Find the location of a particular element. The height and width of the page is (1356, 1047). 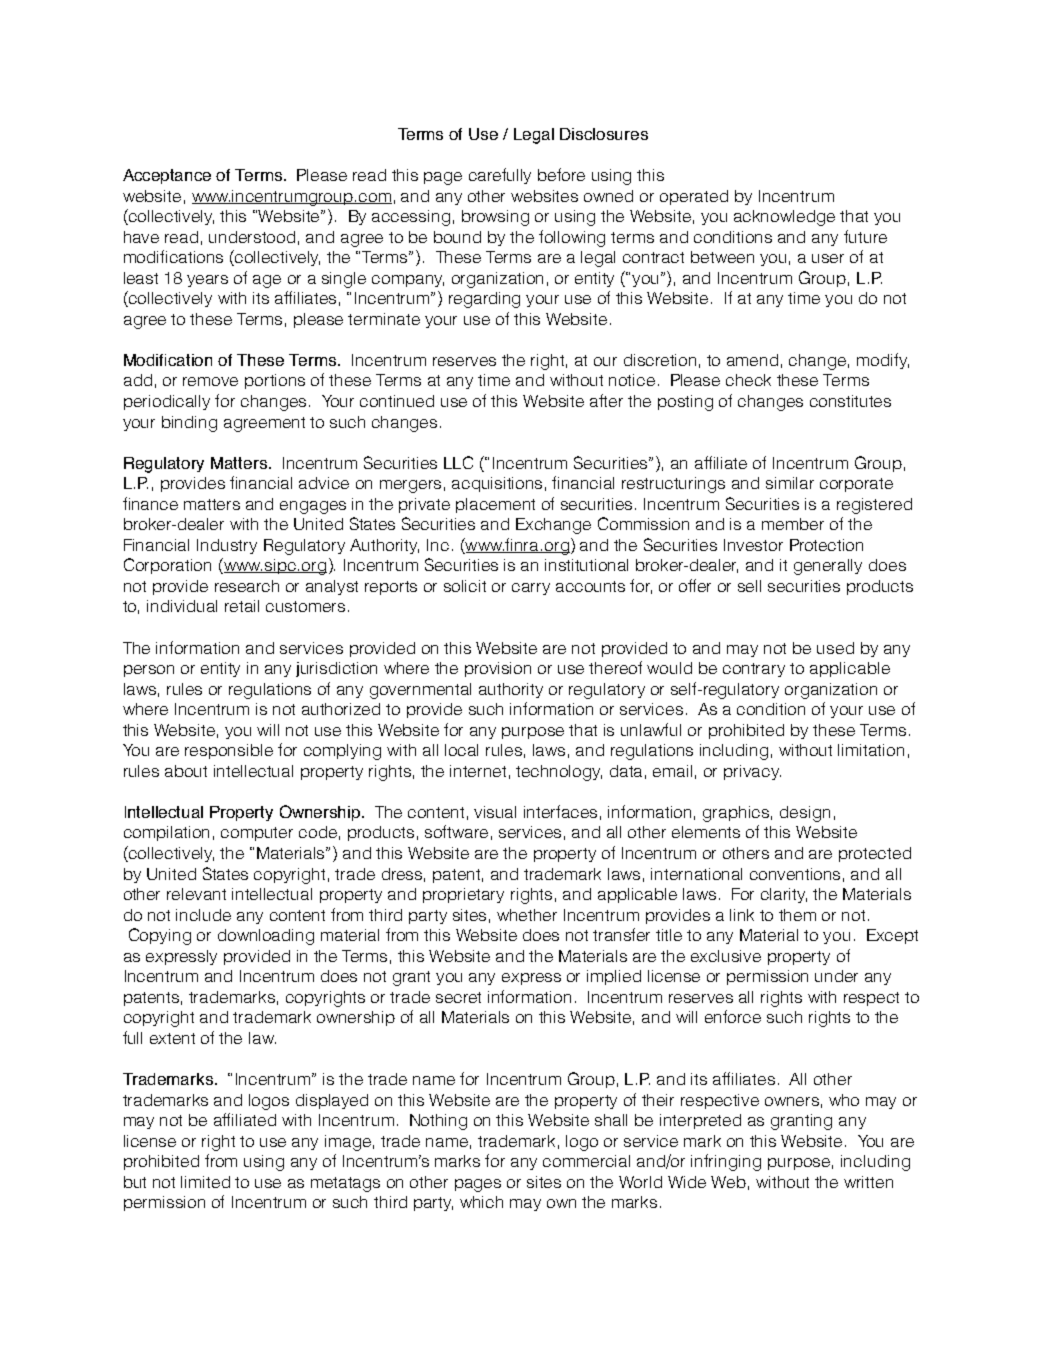

written is located at coordinates (868, 1182).
